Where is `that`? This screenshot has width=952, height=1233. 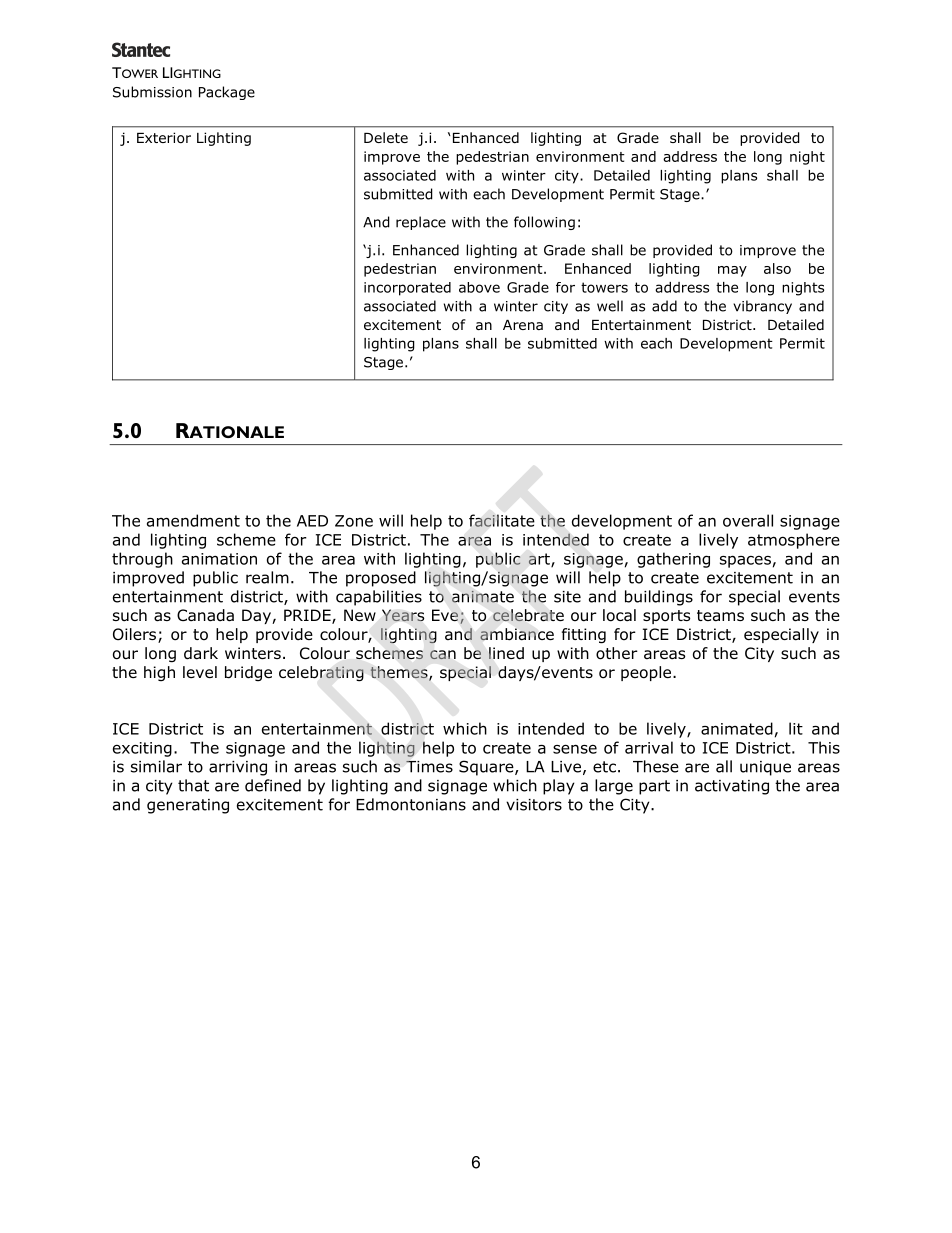
that is located at coordinates (193, 785).
